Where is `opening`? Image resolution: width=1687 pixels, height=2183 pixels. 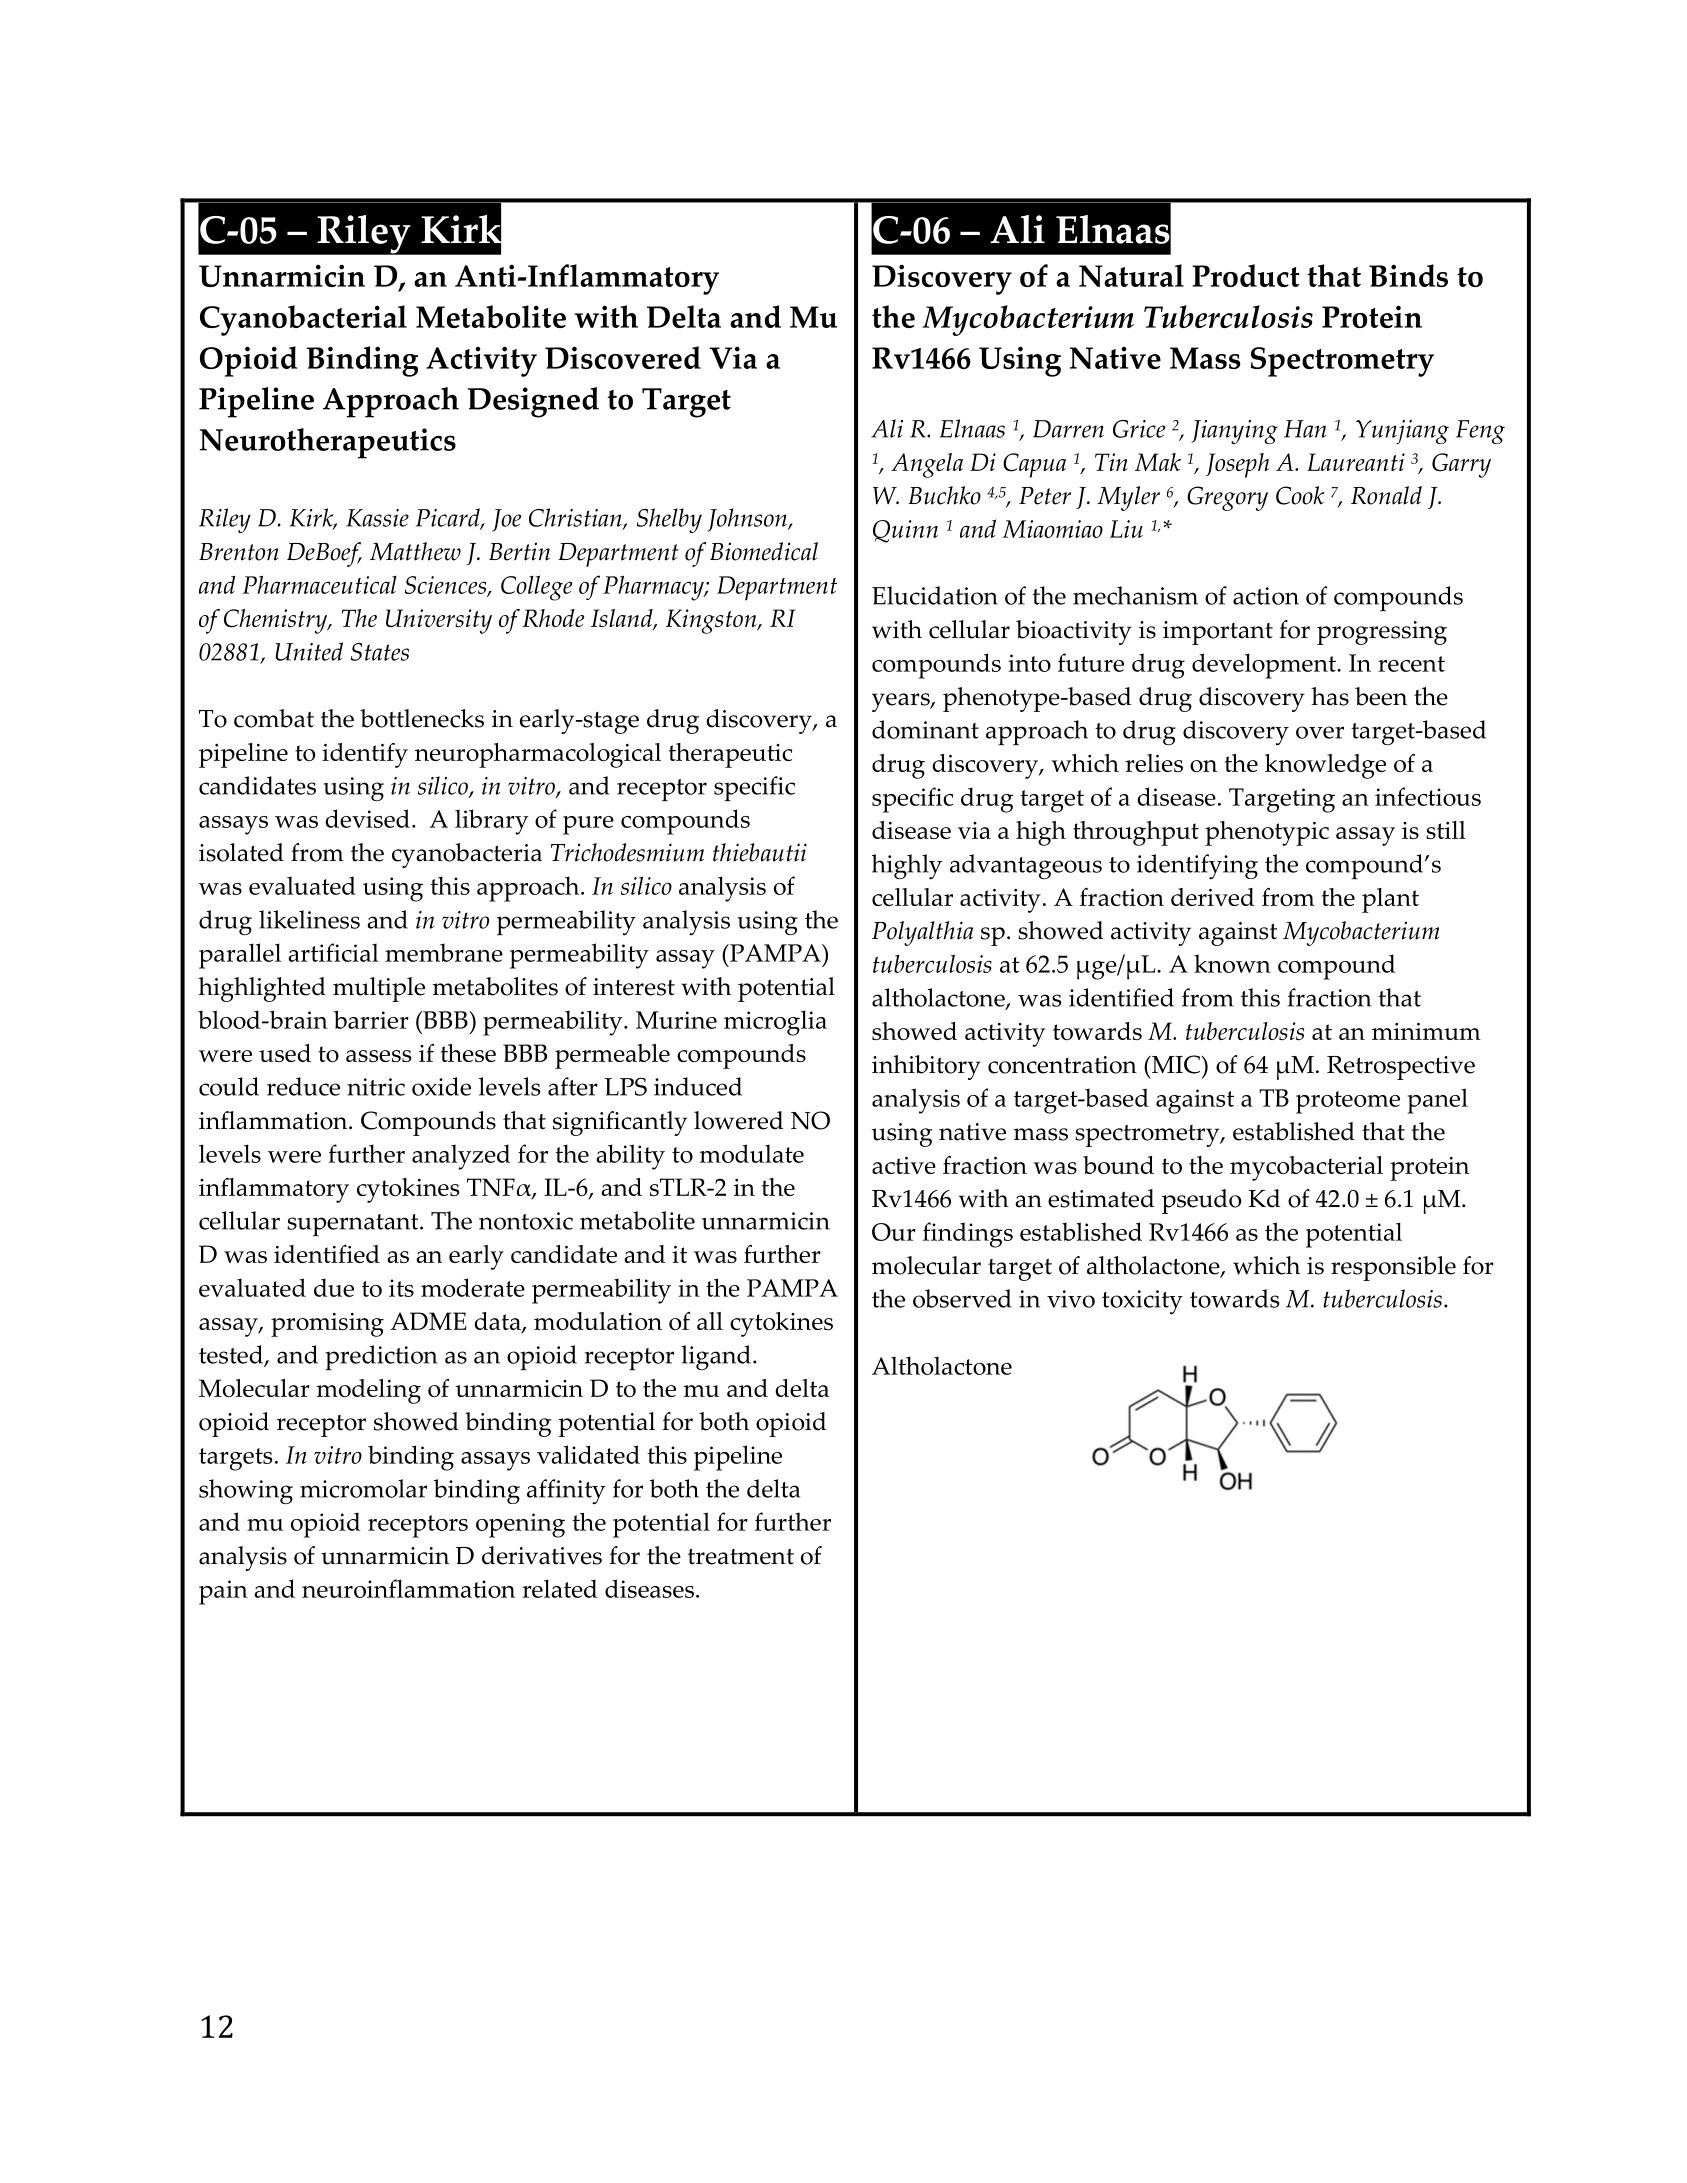
opening is located at coordinates (520, 1525).
